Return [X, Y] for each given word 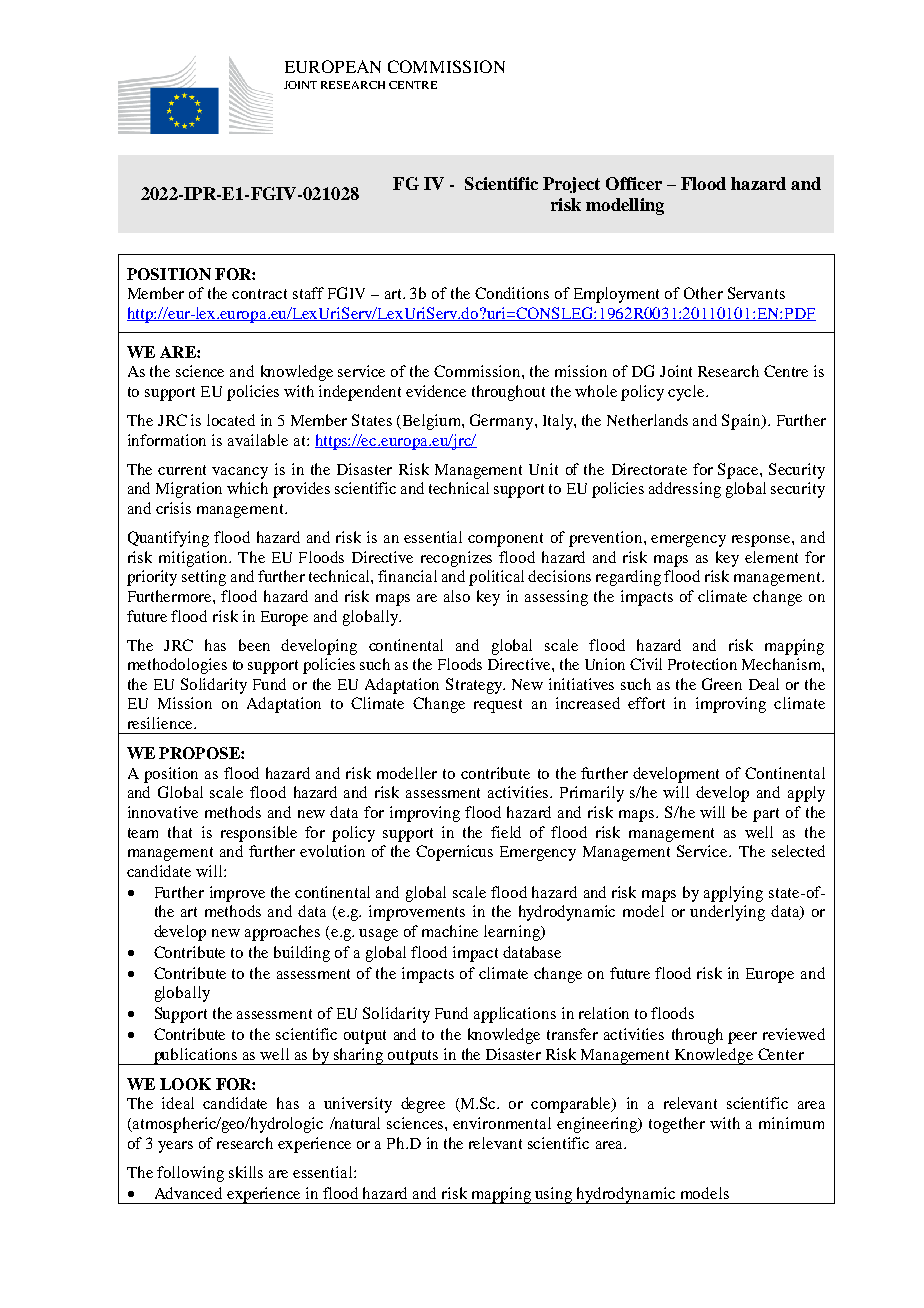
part [766, 815]
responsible [259, 834]
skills [246, 1172]
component [505, 540]
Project [571, 185]
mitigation [195, 559]
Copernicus [454, 853]
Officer [634, 183]
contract [259, 294]
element [771, 557]
